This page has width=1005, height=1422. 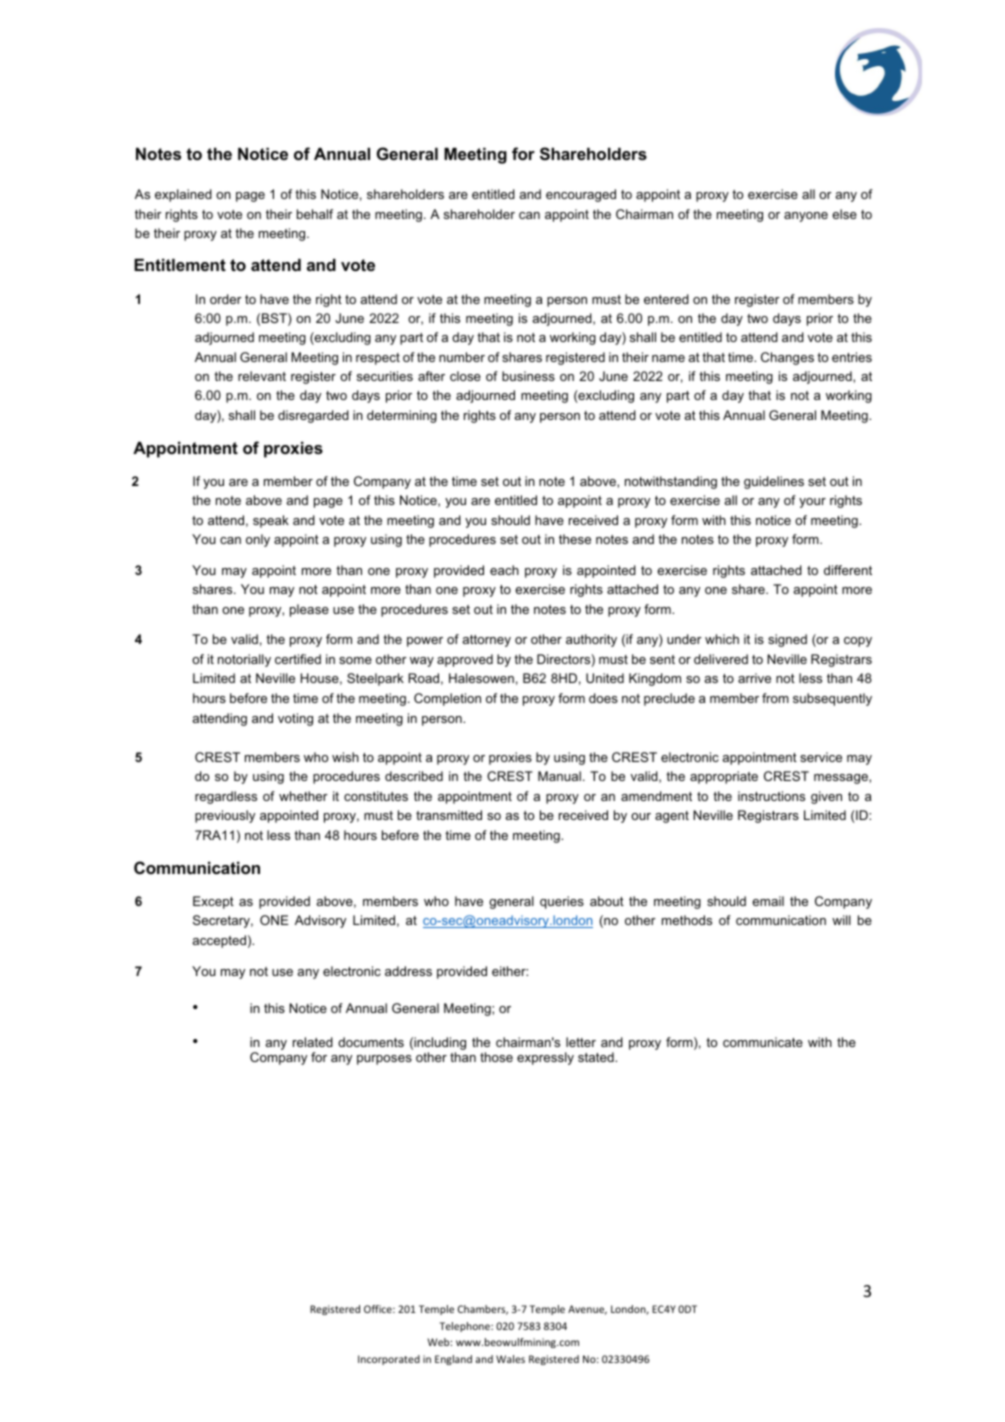 I want to click on Incorporated, so click(x=389, y=1360).
